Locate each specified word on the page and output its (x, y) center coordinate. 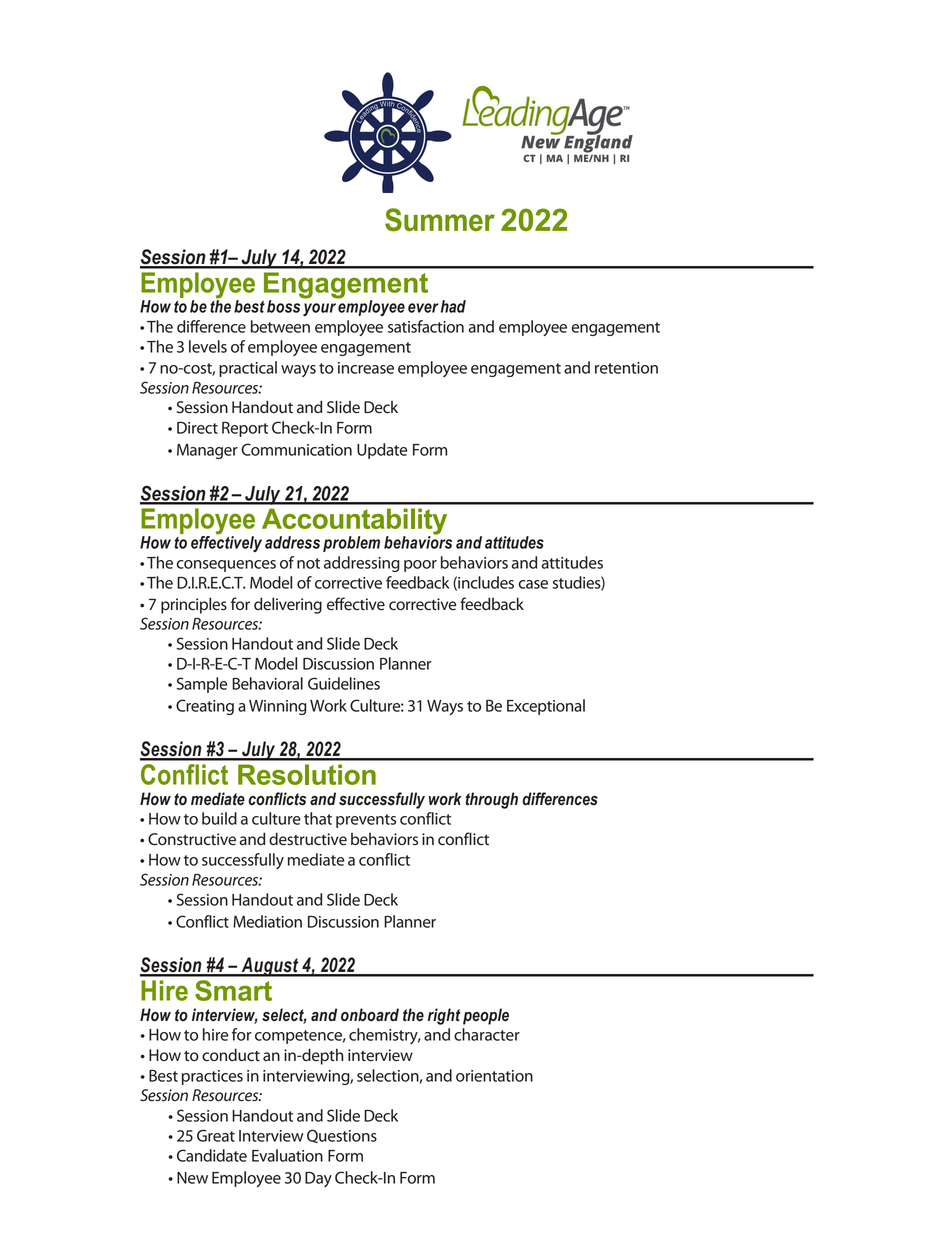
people (486, 1016)
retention (626, 368)
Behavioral (267, 683)
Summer (440, 220)
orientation (494, 1076)
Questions (342, 1136)
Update (382, 451)
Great (216, 1135)
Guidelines (344, 683)
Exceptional (546, 707)
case (533, 584)
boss (283, 306)
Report (245, 429)
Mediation (267, 921)
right (444, 1016)
